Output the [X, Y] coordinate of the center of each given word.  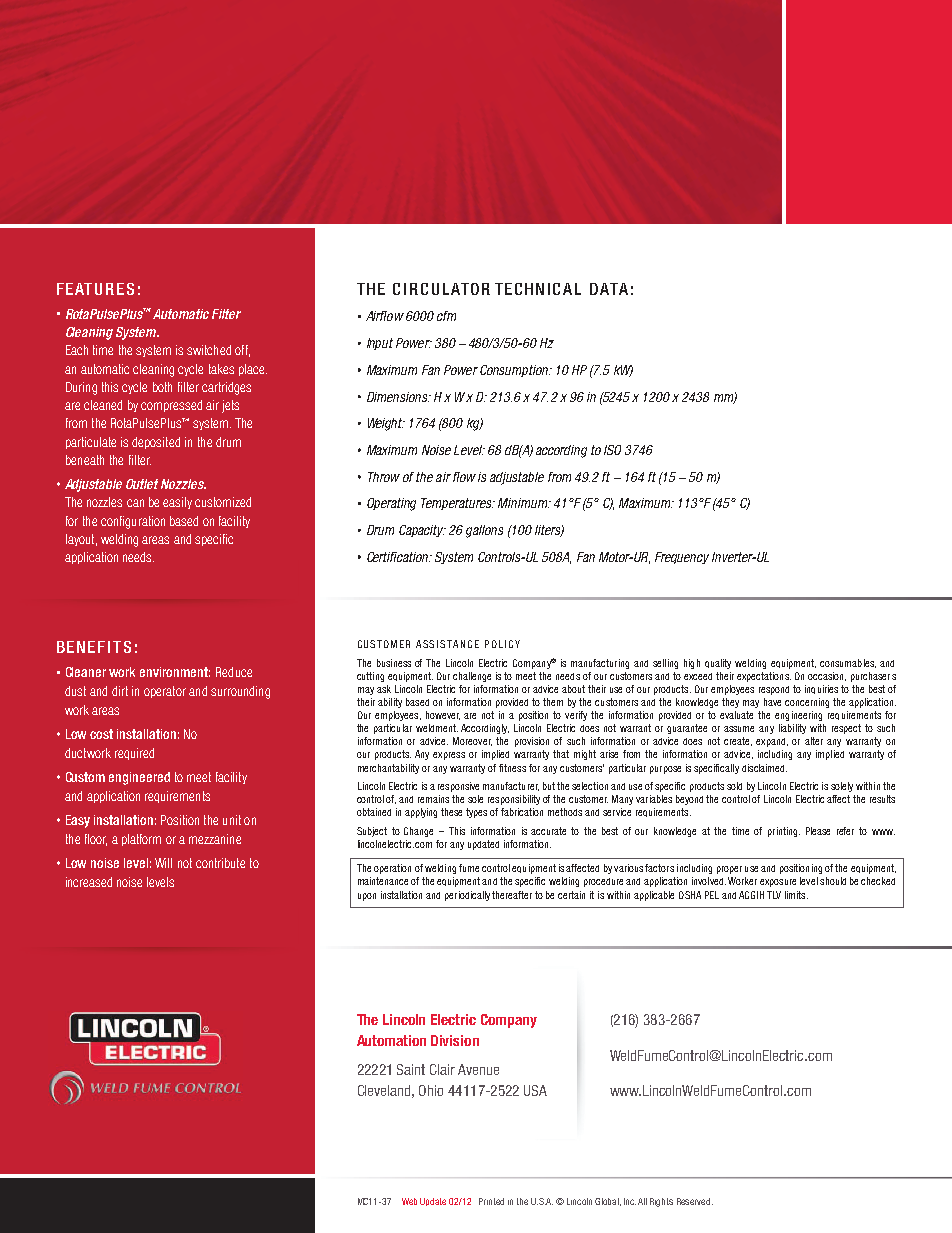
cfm [446, 316]
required [134, 754]
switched [209, 350]
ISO [612, 450]
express [449, 756]
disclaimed [764, 768]
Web [409, 1201]
